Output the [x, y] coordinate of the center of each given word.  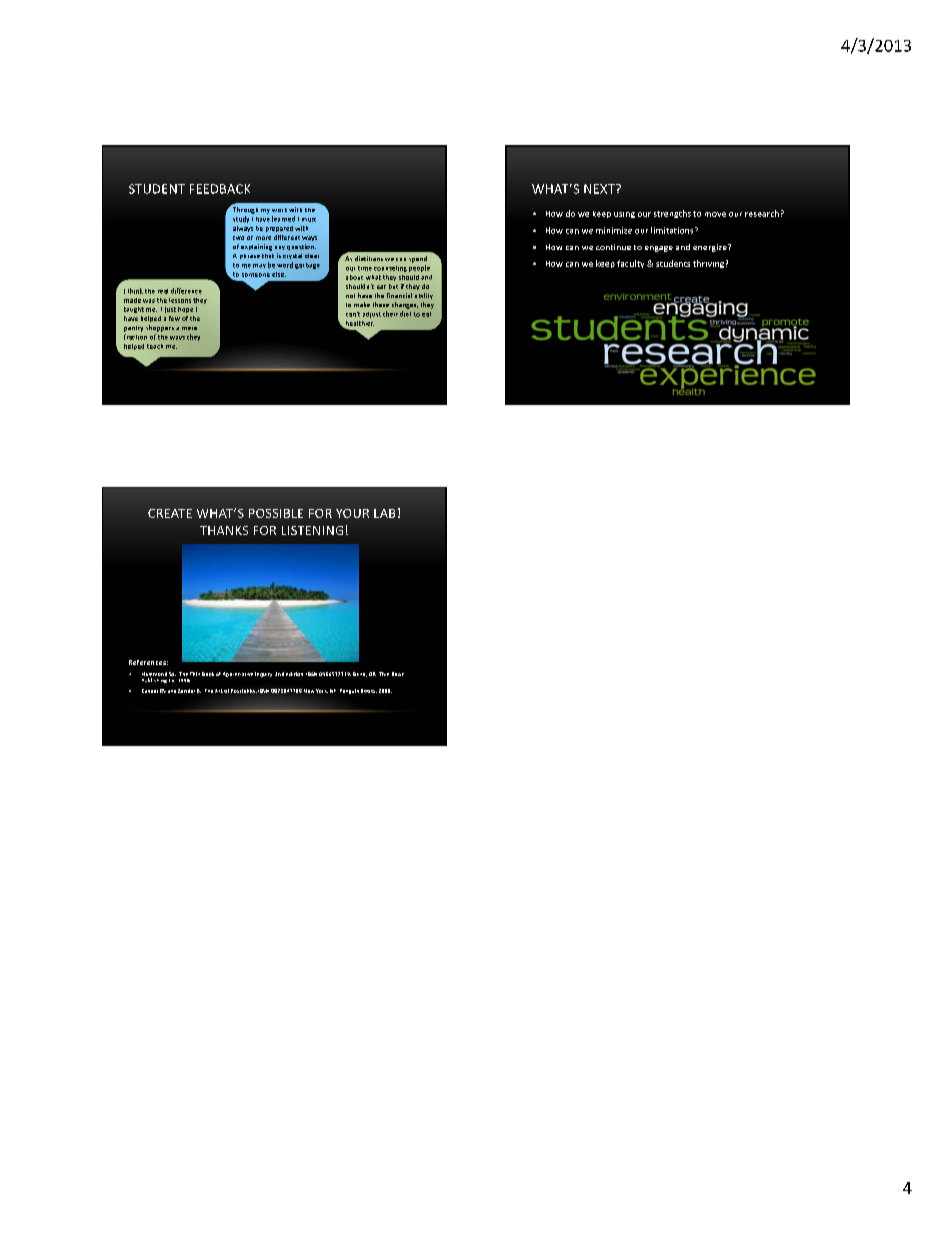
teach [155, 346]
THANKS [224, 530]
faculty [630, 264]
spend [418, 259]
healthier [358, 324]
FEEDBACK [220, 189]
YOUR [352, 513]
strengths [672, 214]
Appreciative [238, 674]
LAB [384, 513]
